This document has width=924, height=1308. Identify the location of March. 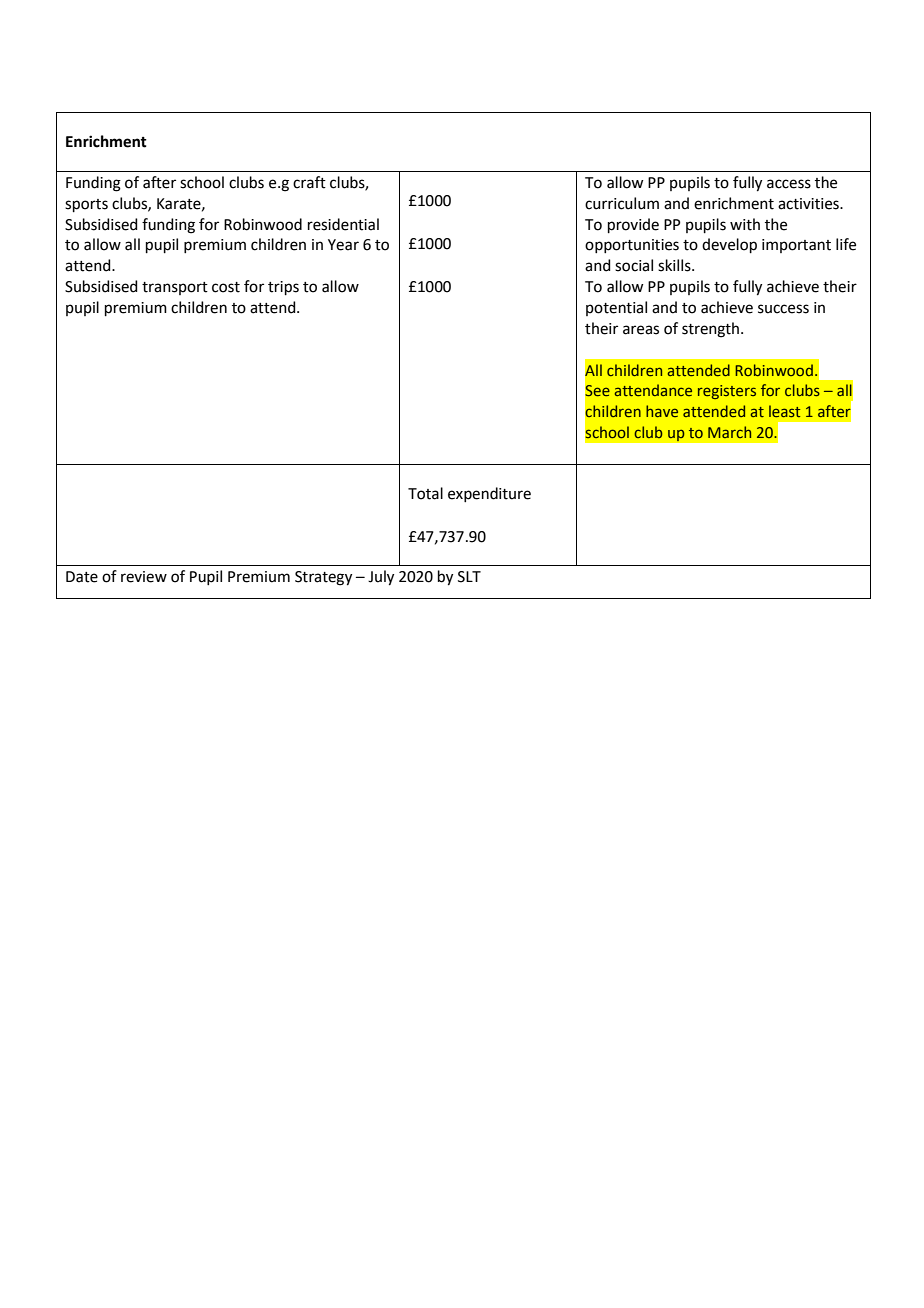
(729, 432).
